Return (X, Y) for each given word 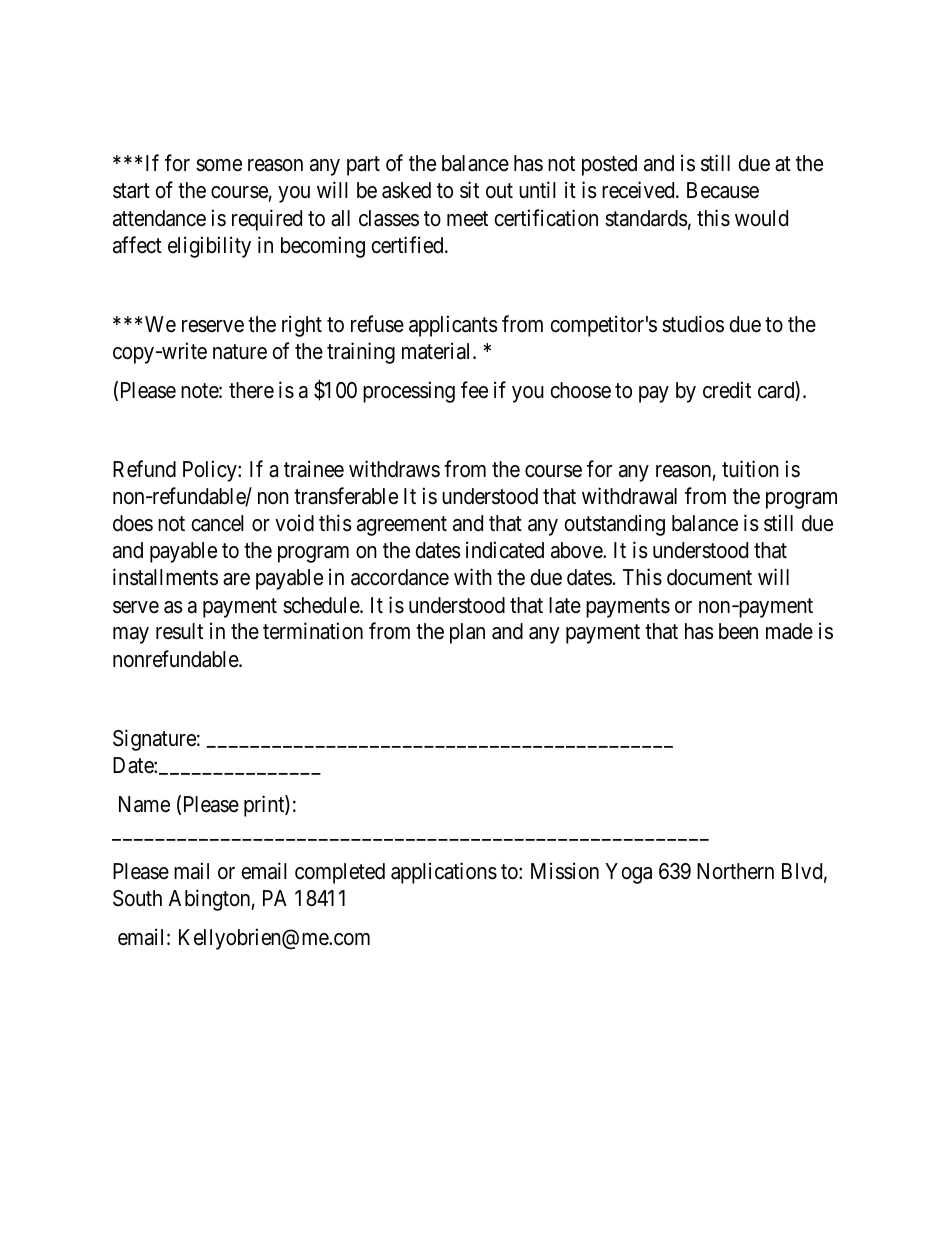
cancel (217, 523)
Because (723, 190)
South (137, 898)
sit (469, 190)
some (219, 165)
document (709, 577)
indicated (505, 550)
